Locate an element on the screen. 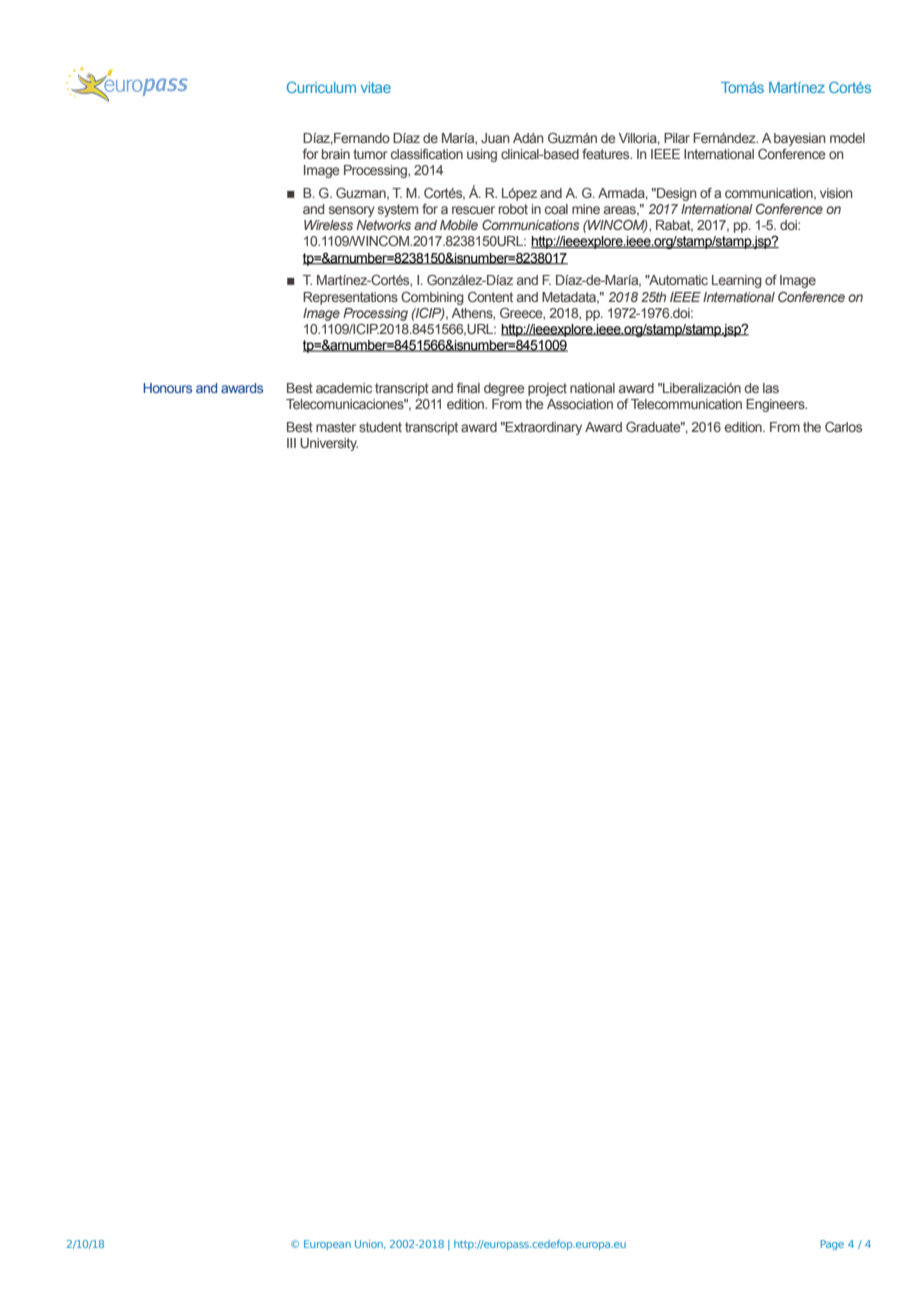 The image size is (924, 1308). student is located at coordinates (380, 427).
